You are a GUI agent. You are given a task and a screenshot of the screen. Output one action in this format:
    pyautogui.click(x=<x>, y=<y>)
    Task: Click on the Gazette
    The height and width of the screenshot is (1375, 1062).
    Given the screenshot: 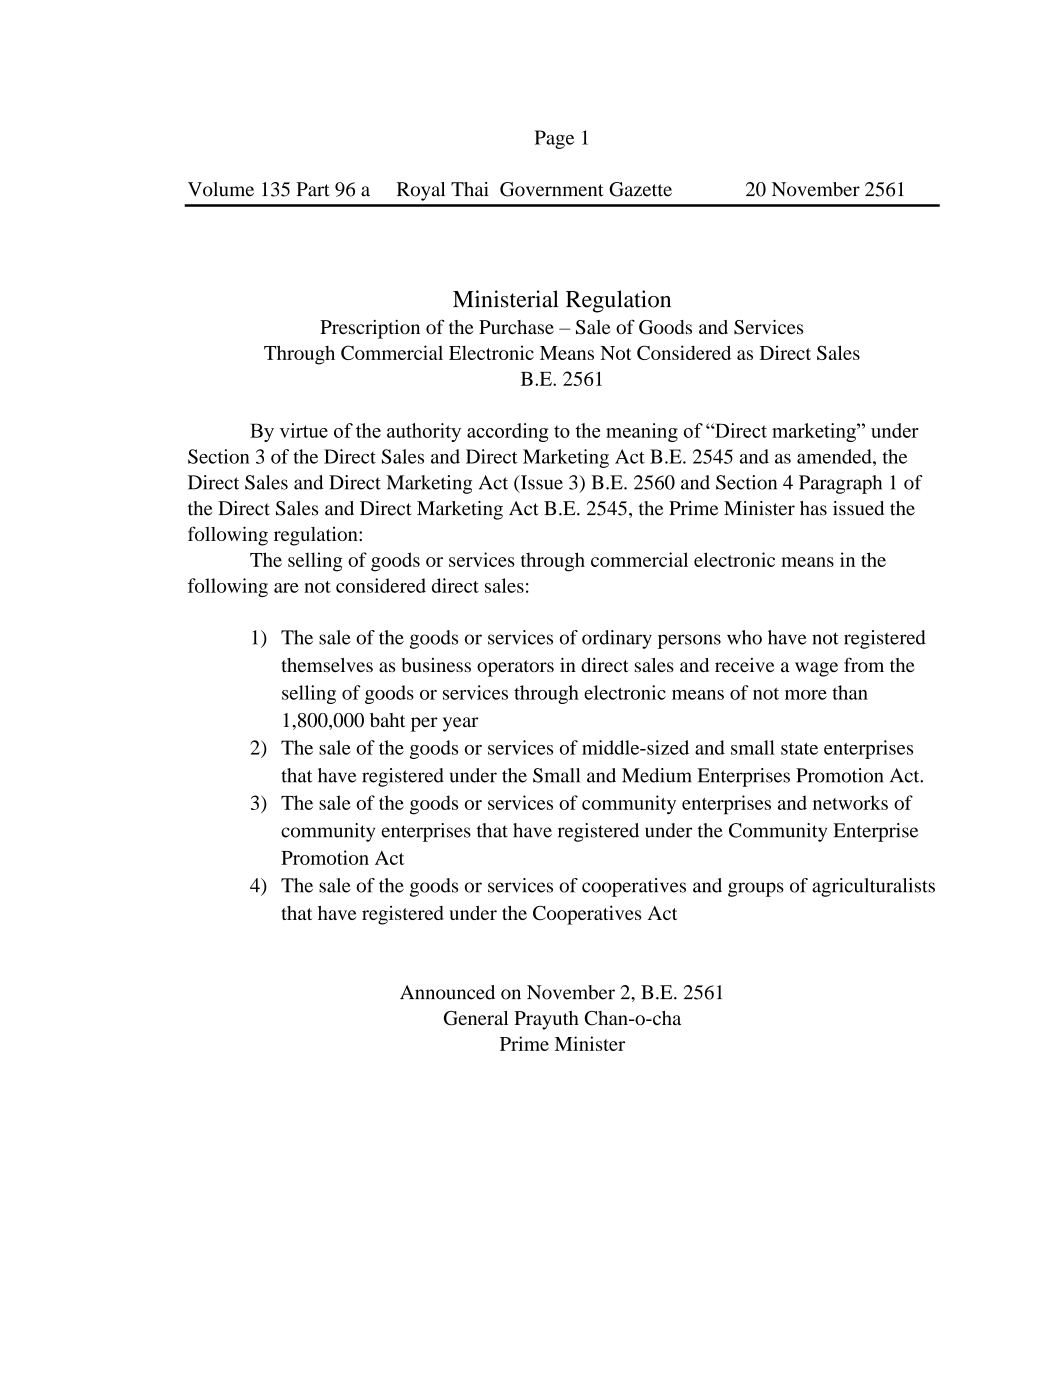 What is the action you would take?
    pyautogui.click(x=640, y=189)
